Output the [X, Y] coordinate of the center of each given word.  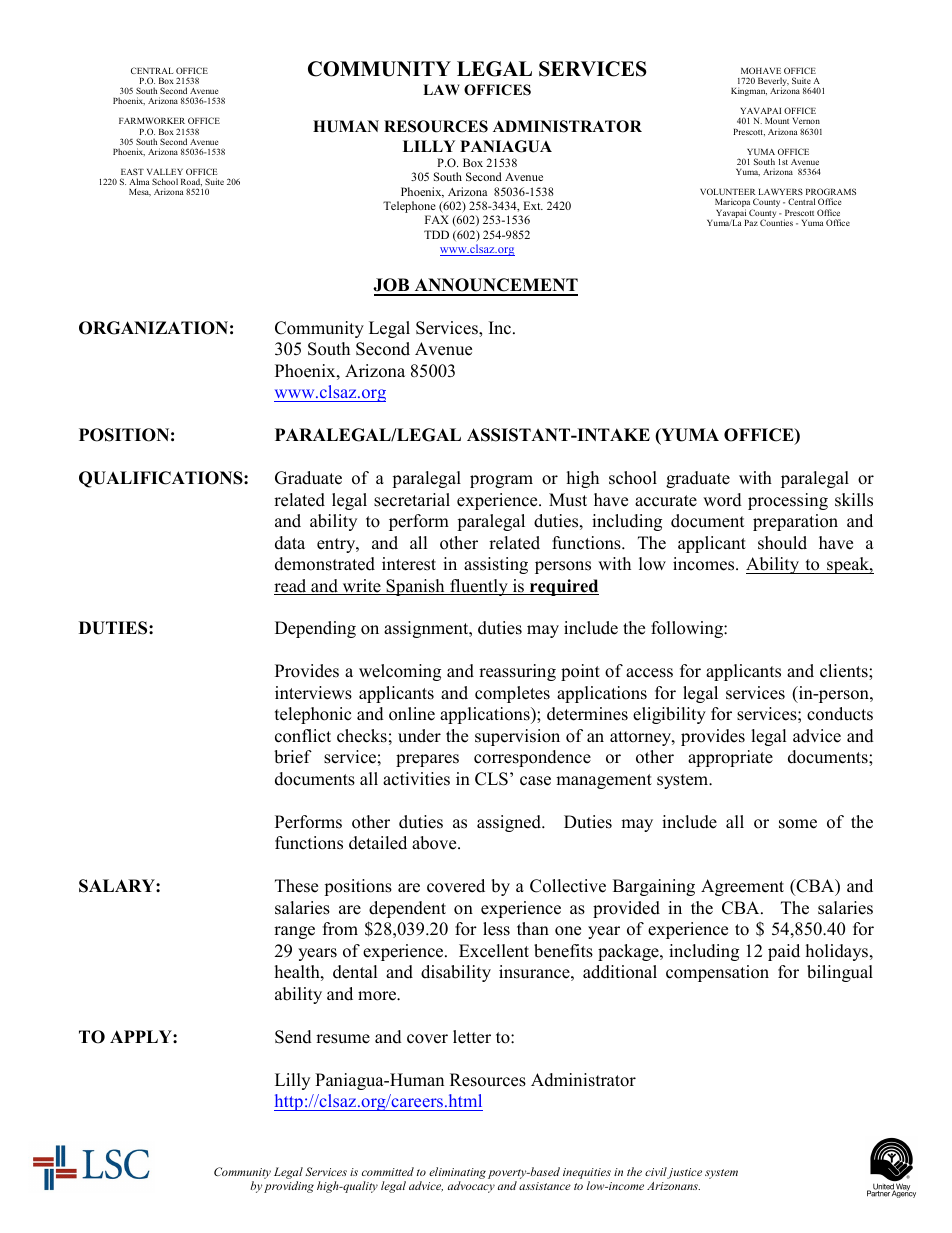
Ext [533, 205]
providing [289, 1187]
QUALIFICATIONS [162, 479]
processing [788, 501]
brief [293, 757]
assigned [510, 823]
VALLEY [165, 172]
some [798, 824]
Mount [777, 121]
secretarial [412, 500]
